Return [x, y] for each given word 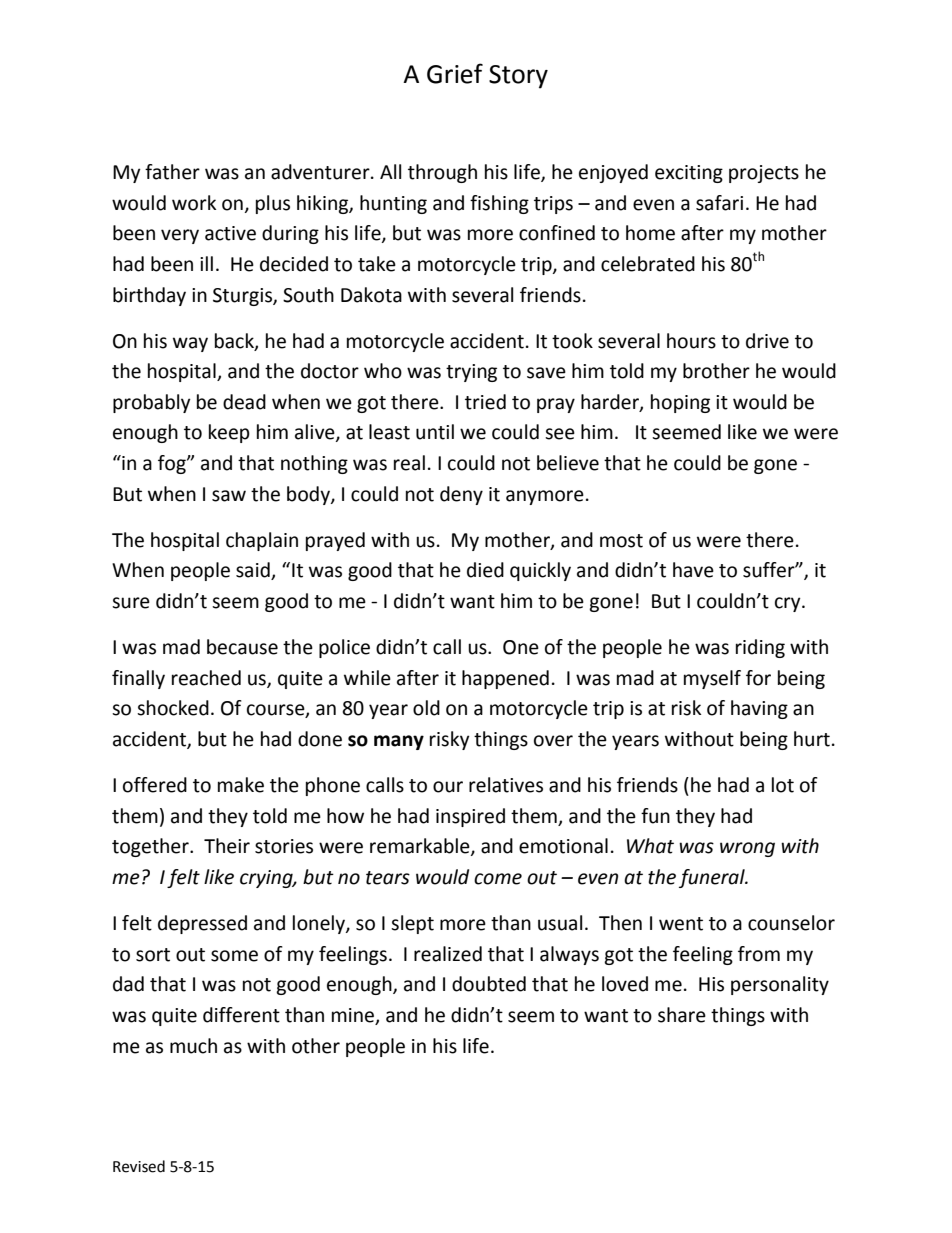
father [172, 172]
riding [760, 648]
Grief [455, 73]
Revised [139, 1166]
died [485, 570]
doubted [489, 984]
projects [764, 174]
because [242, 647]
